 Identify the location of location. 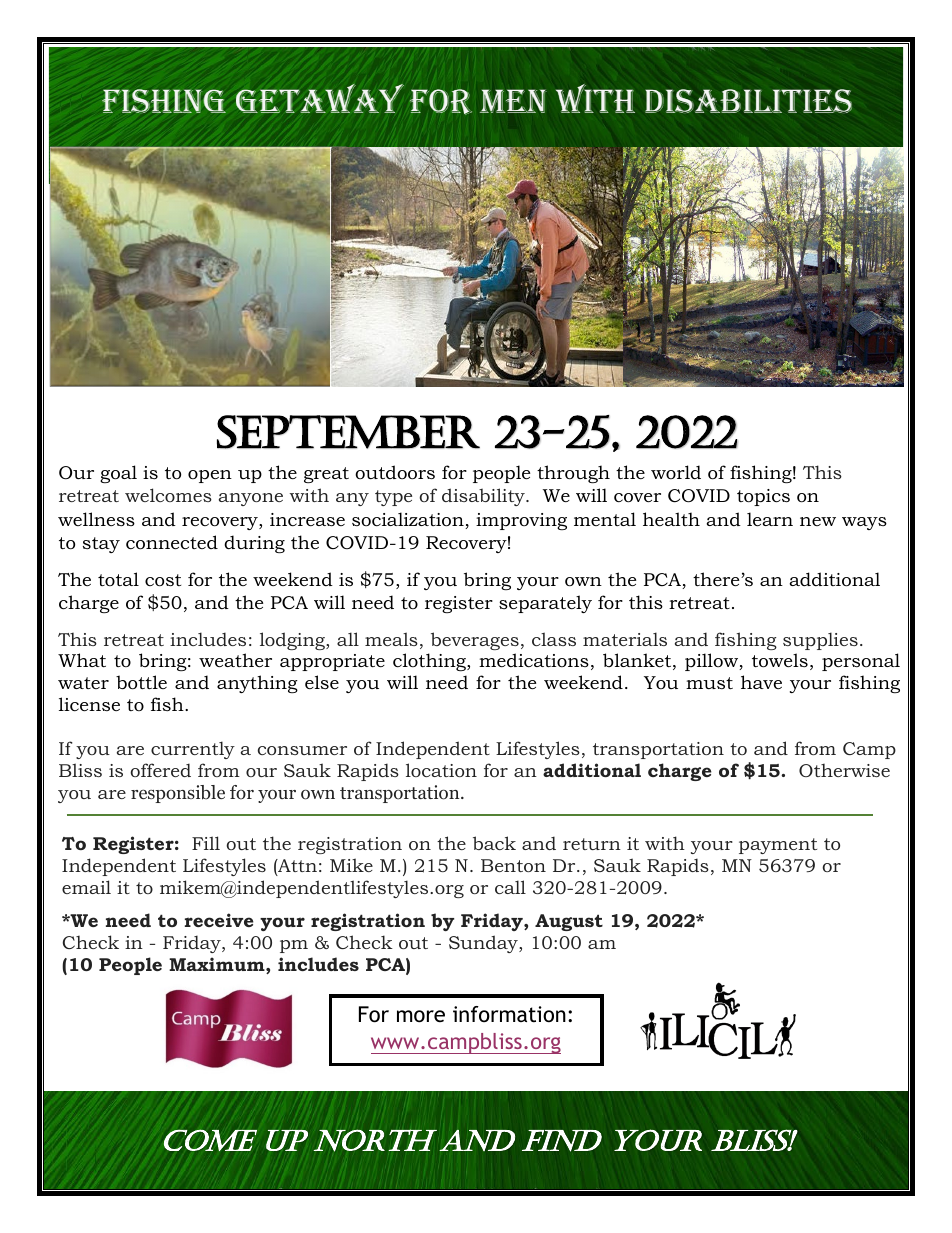
(441, 770).
